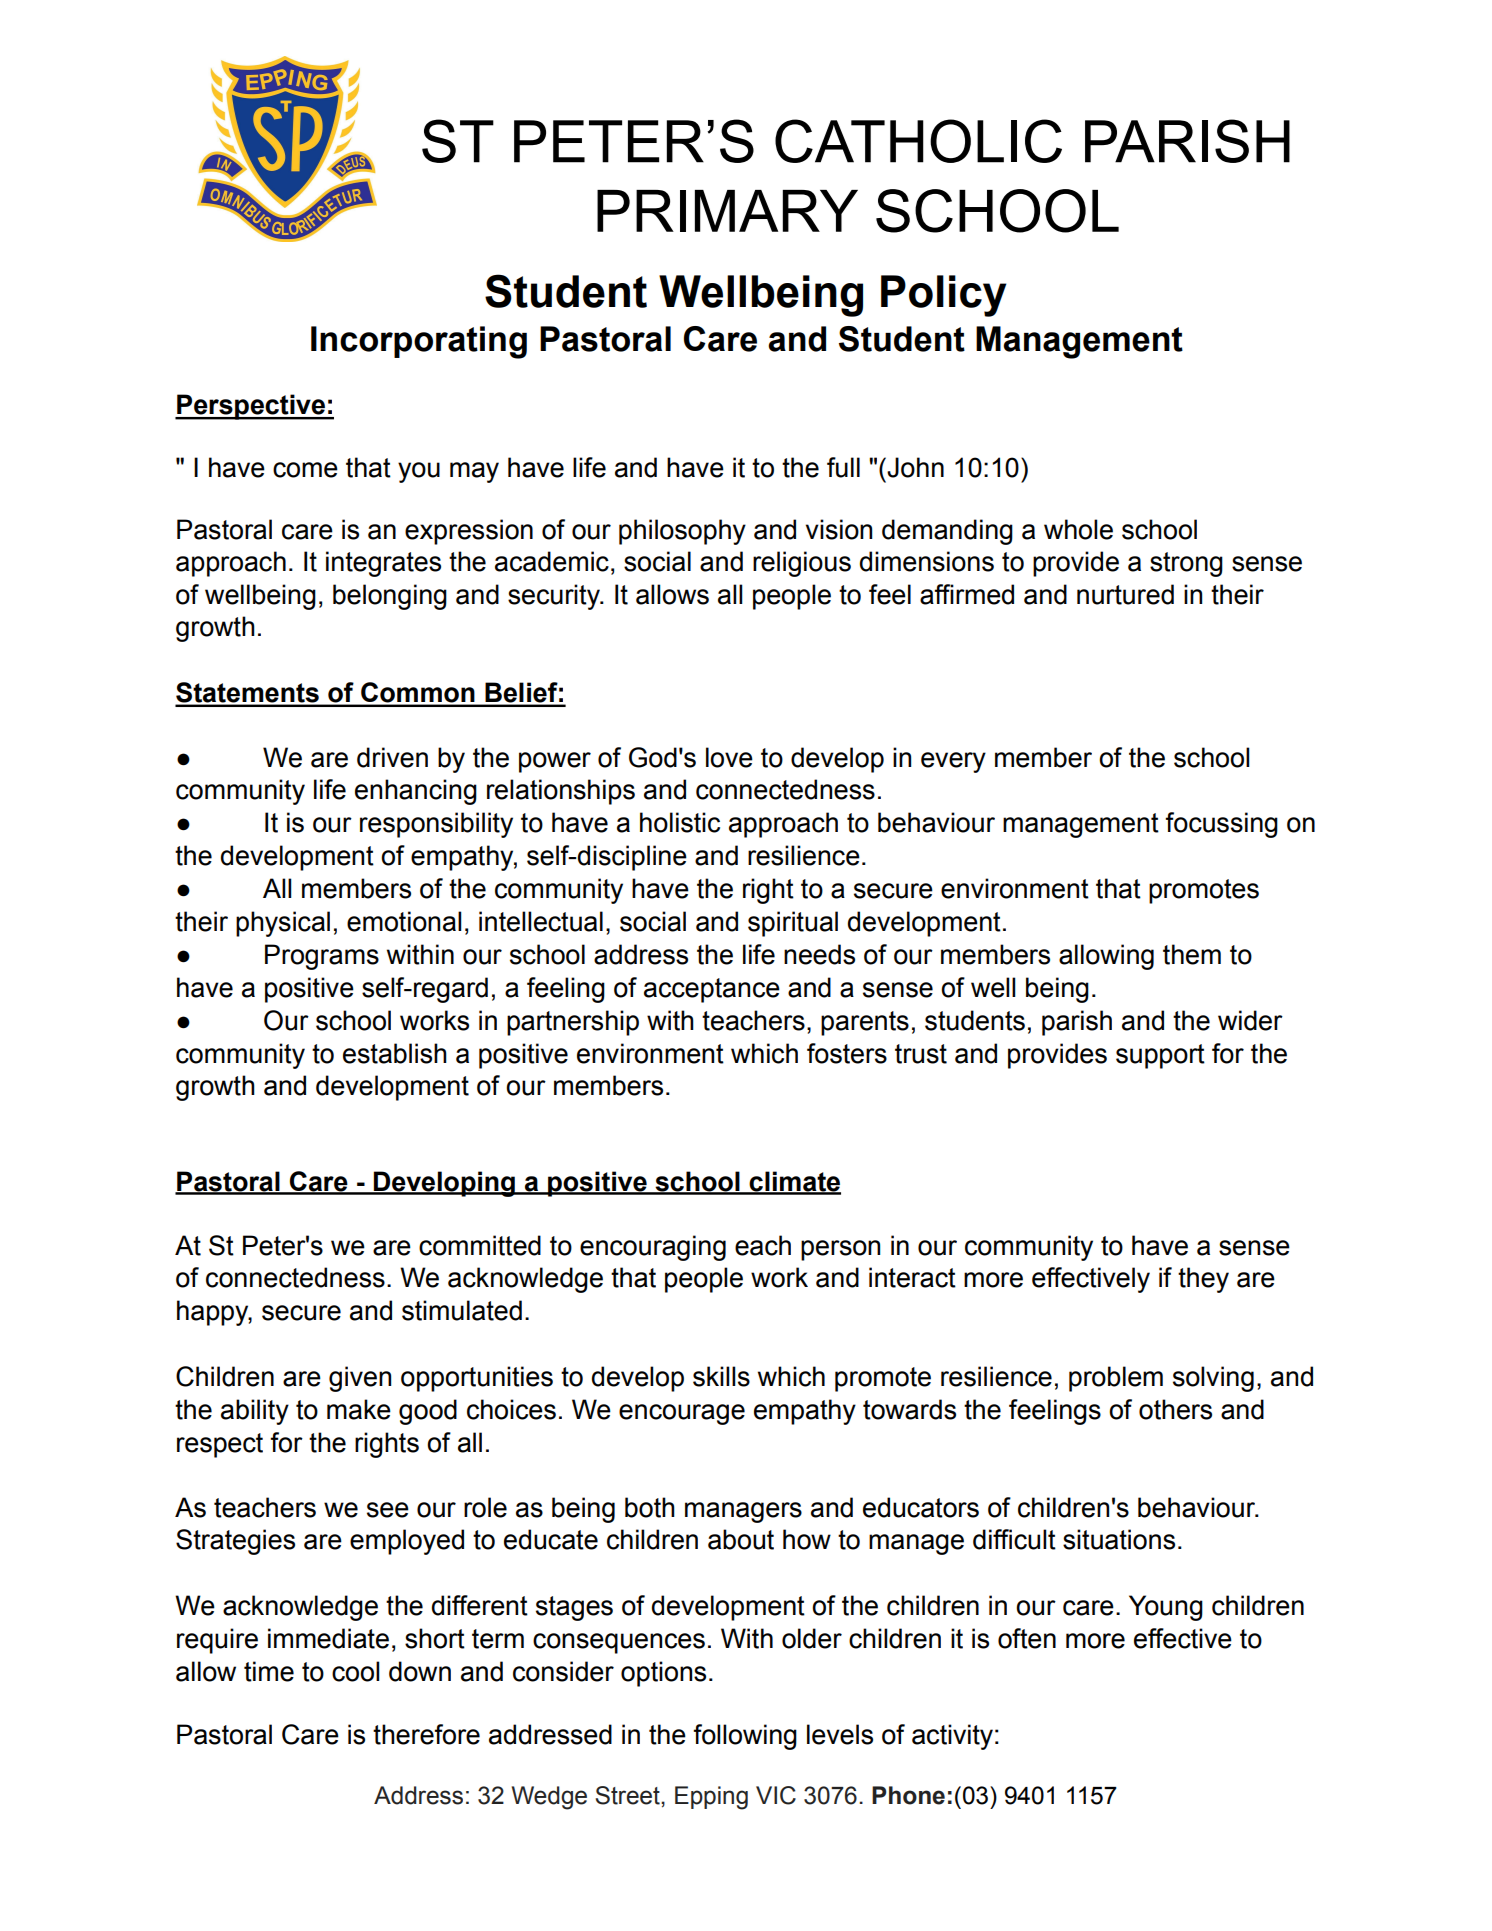 Image resolution: width=1492 pixels, height=1931 pixels. I want to click on nurtured, so click(1125, 594).
